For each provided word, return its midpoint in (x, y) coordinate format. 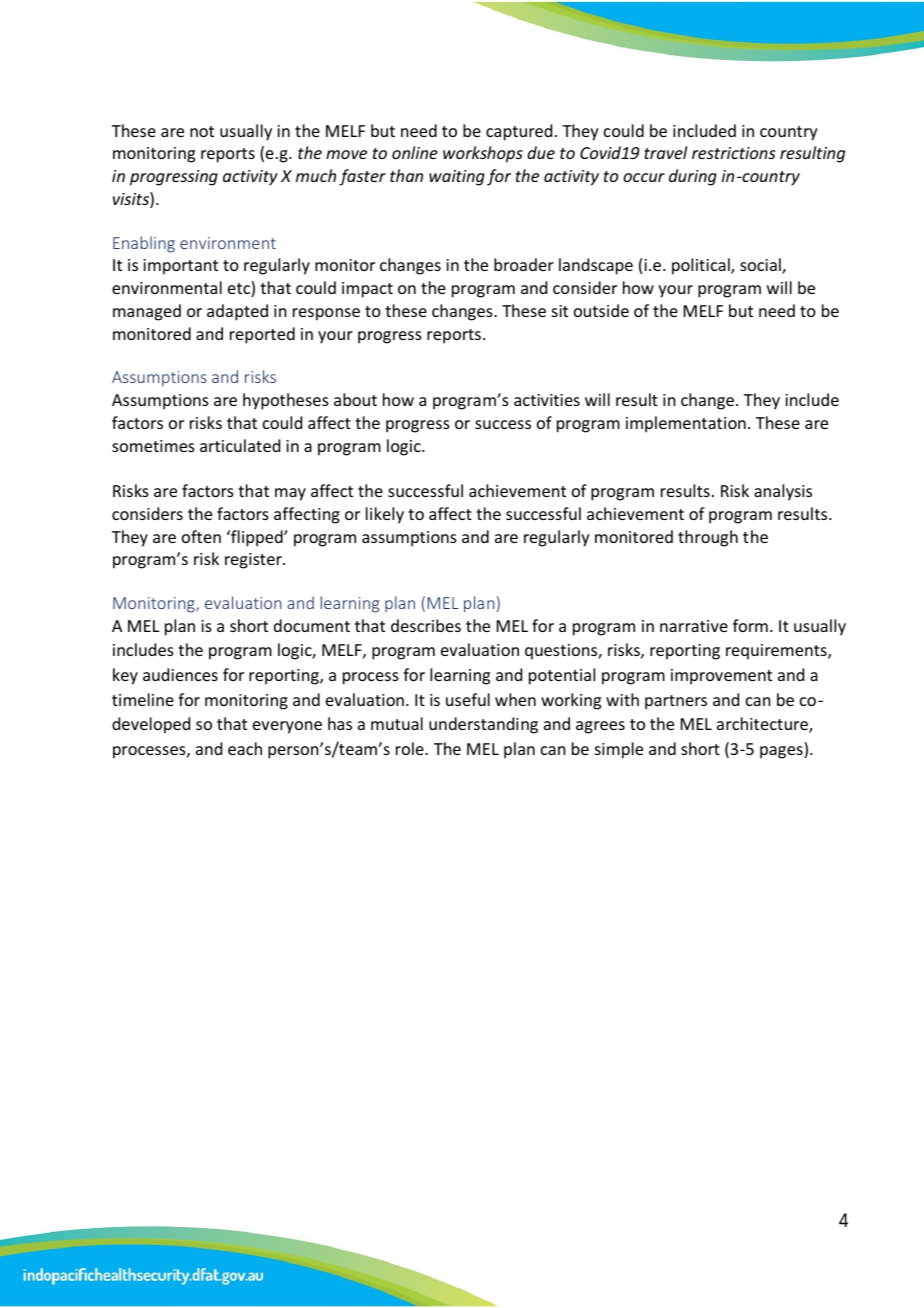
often (201, 536)
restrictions (733, 153)
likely (385, 515)
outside (601, 310)
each (245, 748)
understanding (483, 725)
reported (262, 335)
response (326, 314)
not (202, 131)
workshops (483, 154)
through (708, 538)
